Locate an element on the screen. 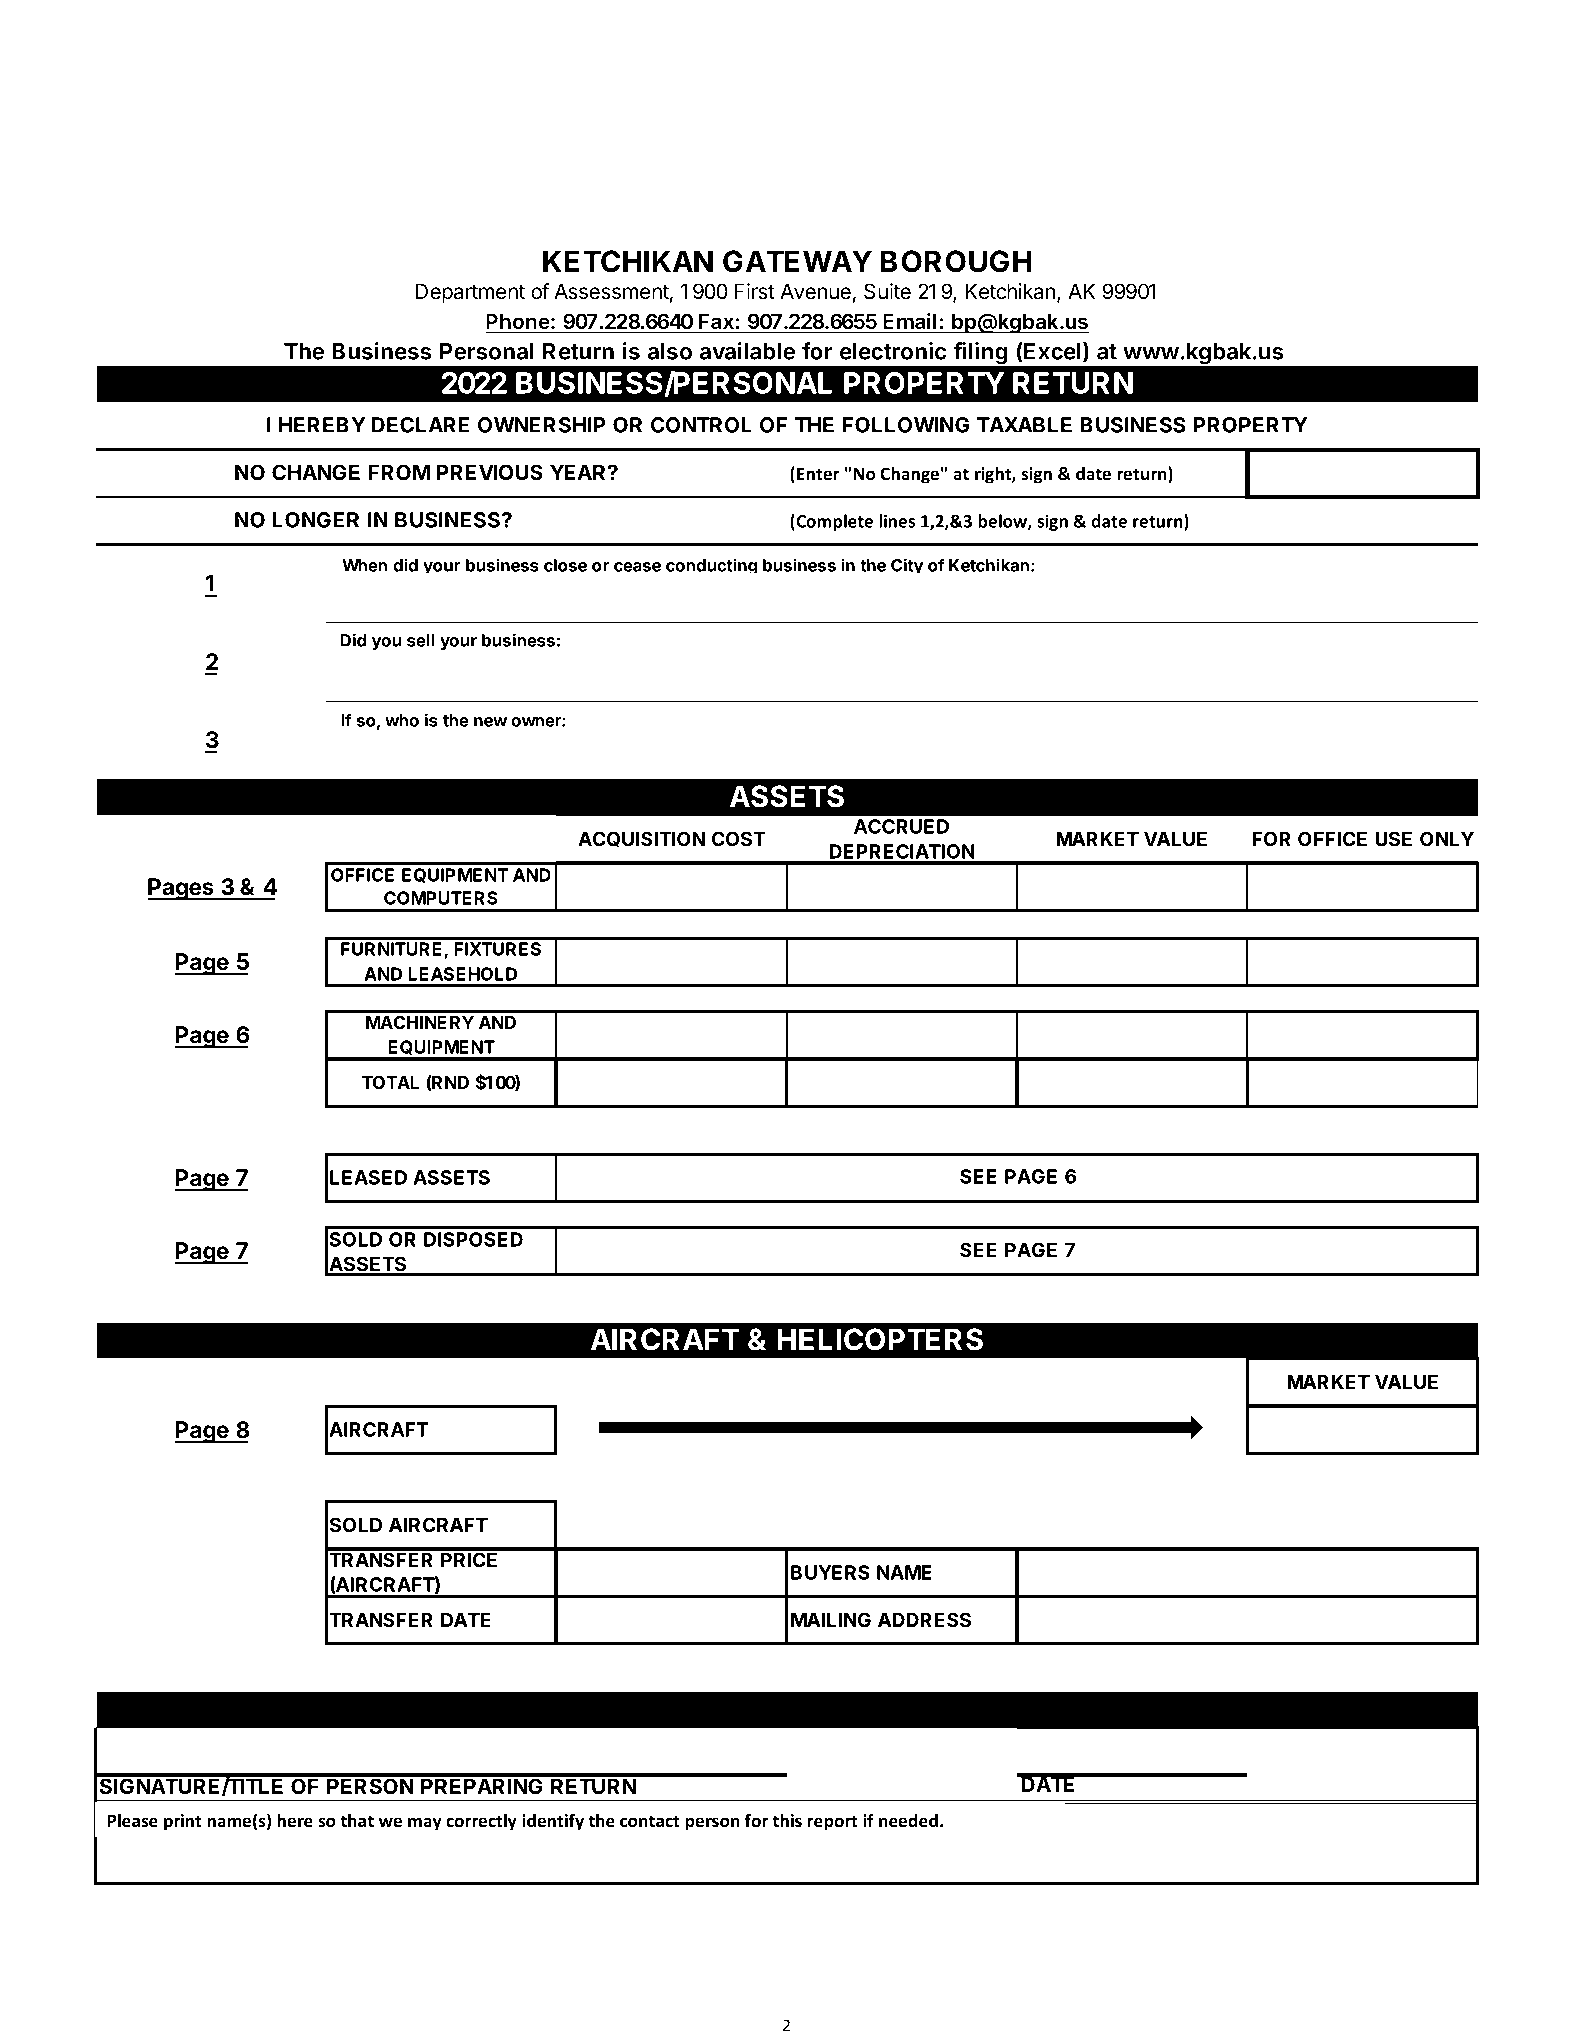 The height and width of the screenshot is (2039, 1575). who is located at coordinates (402, 720).
